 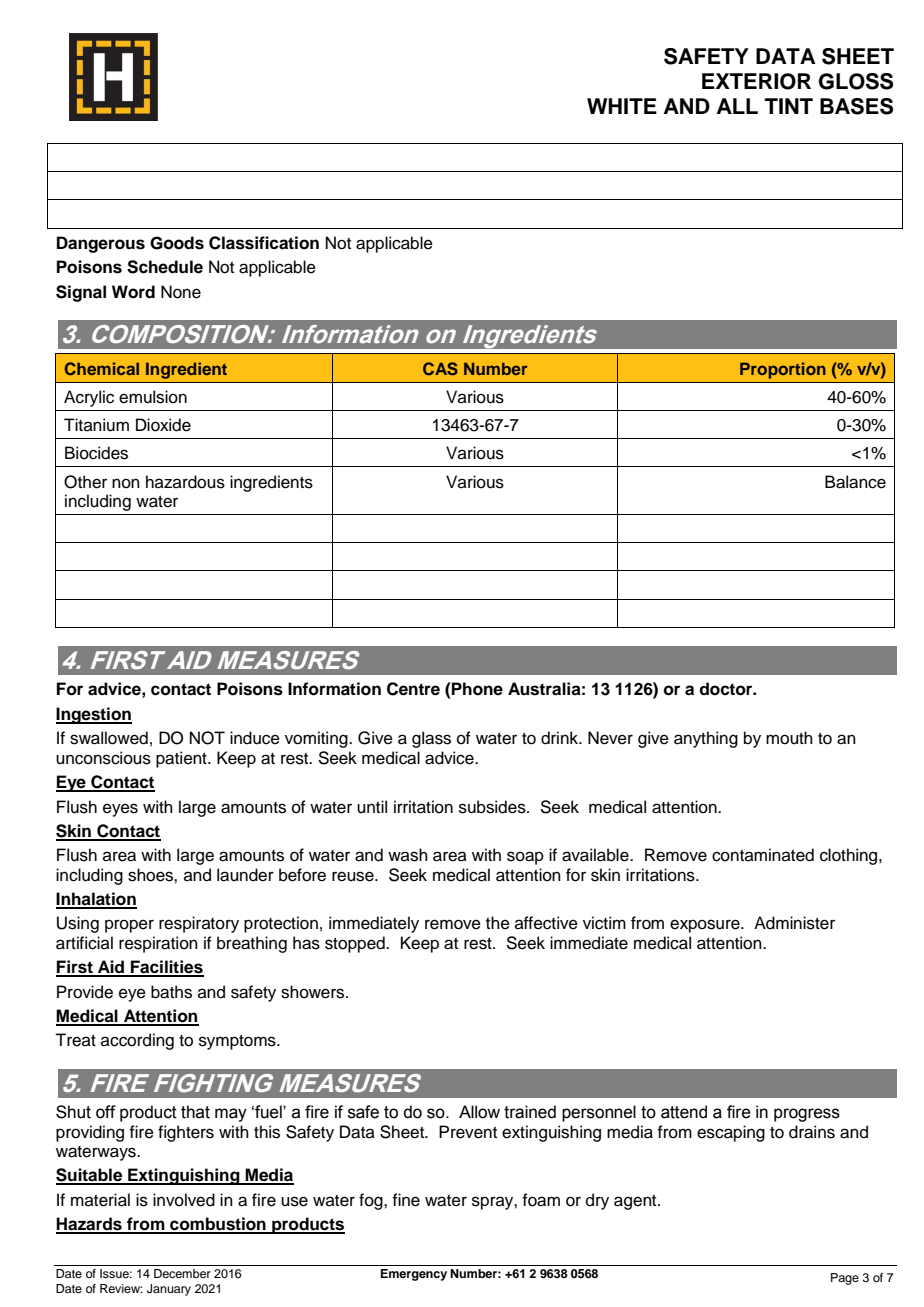 What do you see at coordinates (414, 1275) in the screenshot?
I see `Emergency` at bounding box center [414, 1275].
